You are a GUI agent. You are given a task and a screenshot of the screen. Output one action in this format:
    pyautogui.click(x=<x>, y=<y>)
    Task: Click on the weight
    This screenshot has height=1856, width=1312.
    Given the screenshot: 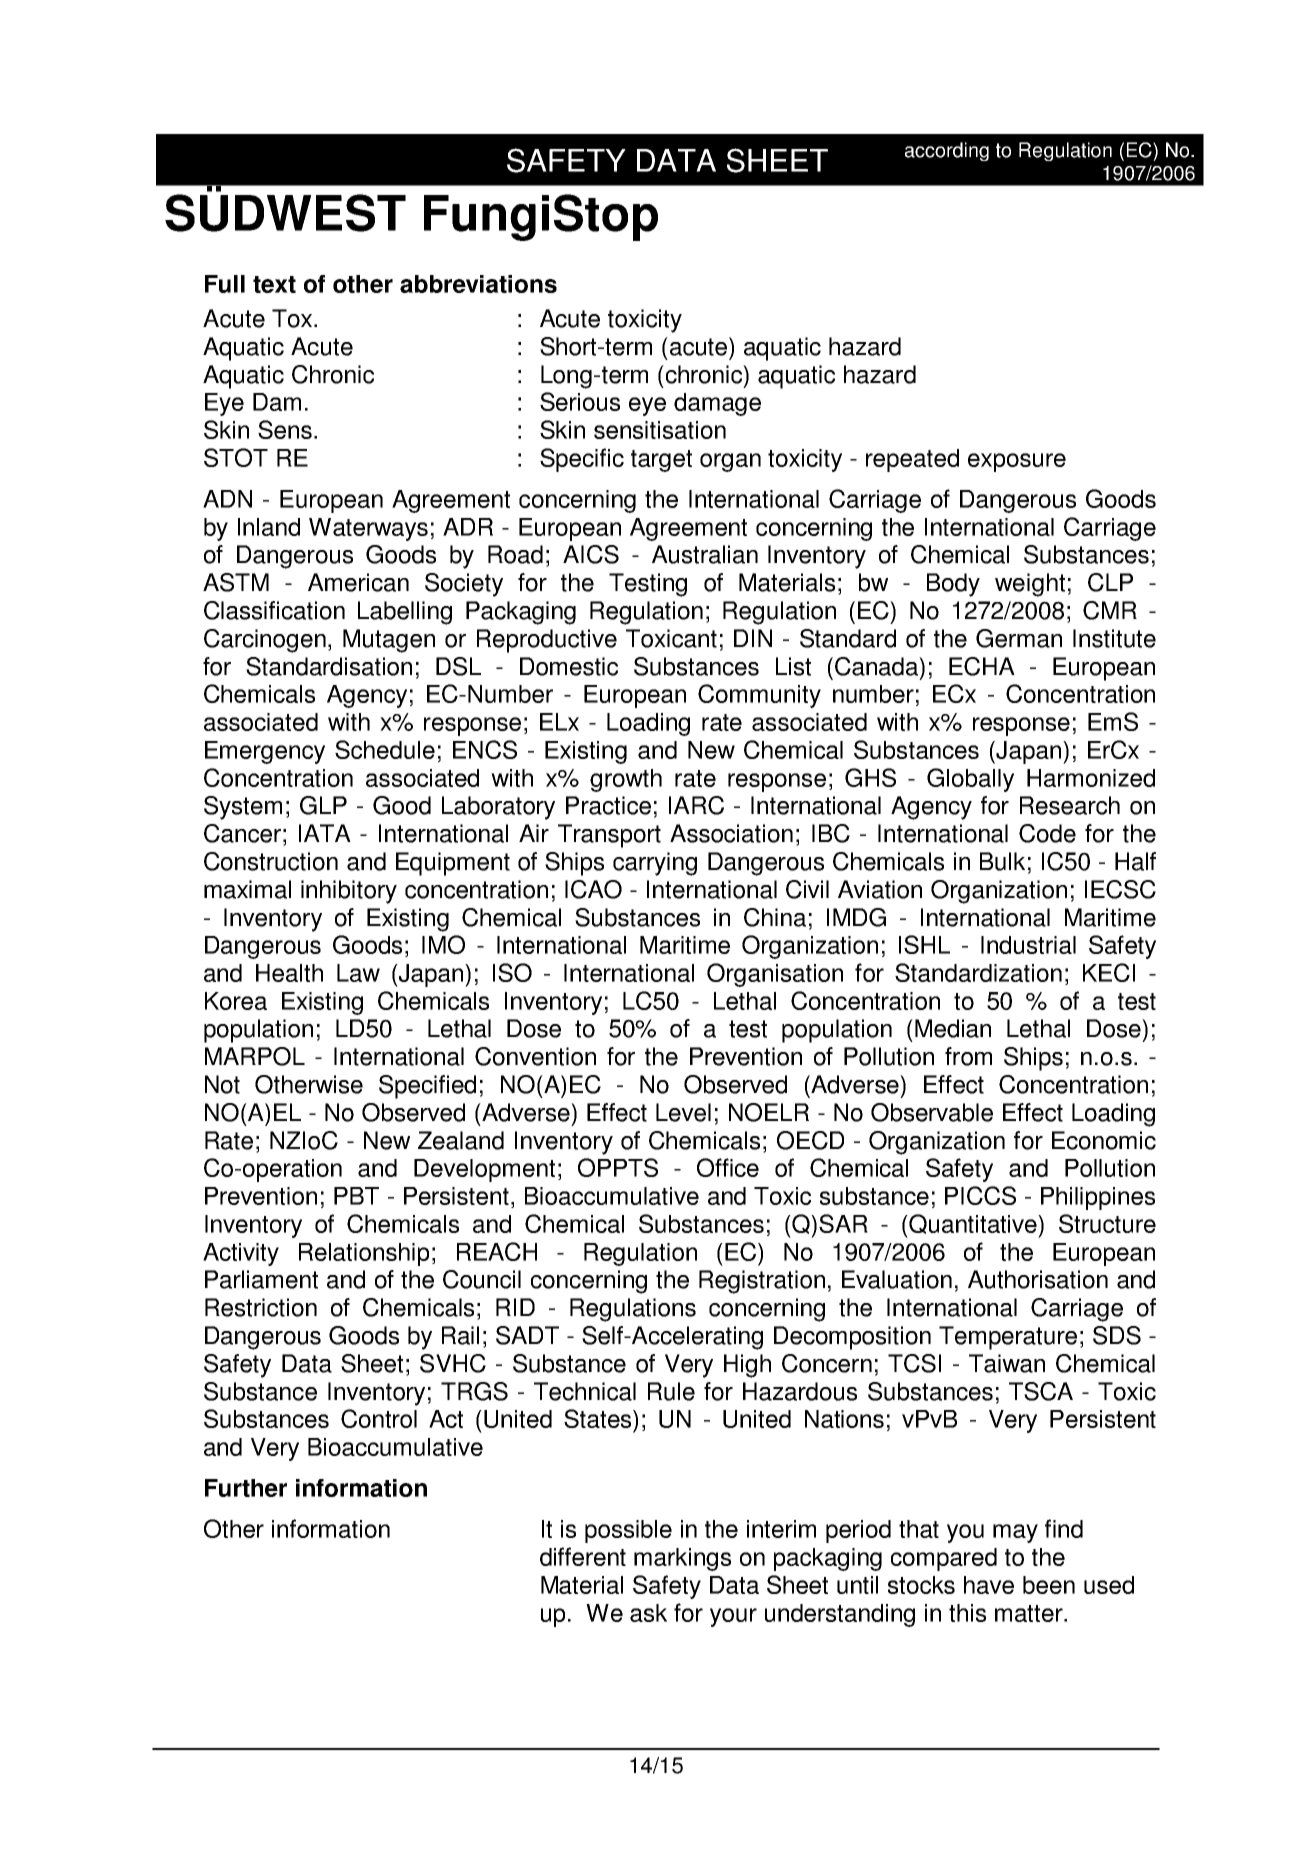 What is the action you would take?
    pyautogui.click(x=1030, y=585)
